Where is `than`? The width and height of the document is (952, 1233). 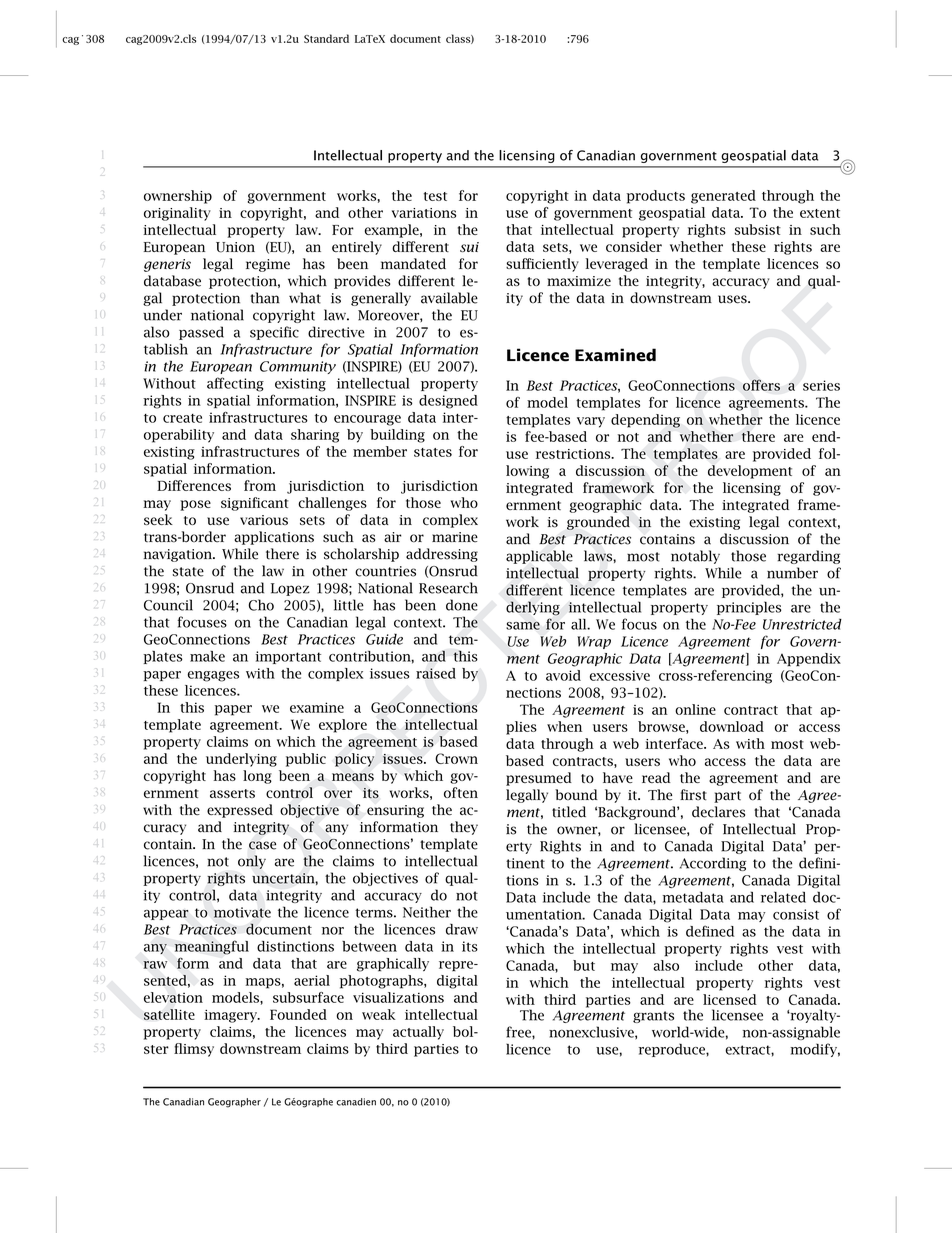 than is located at coordinates (265, 298).
